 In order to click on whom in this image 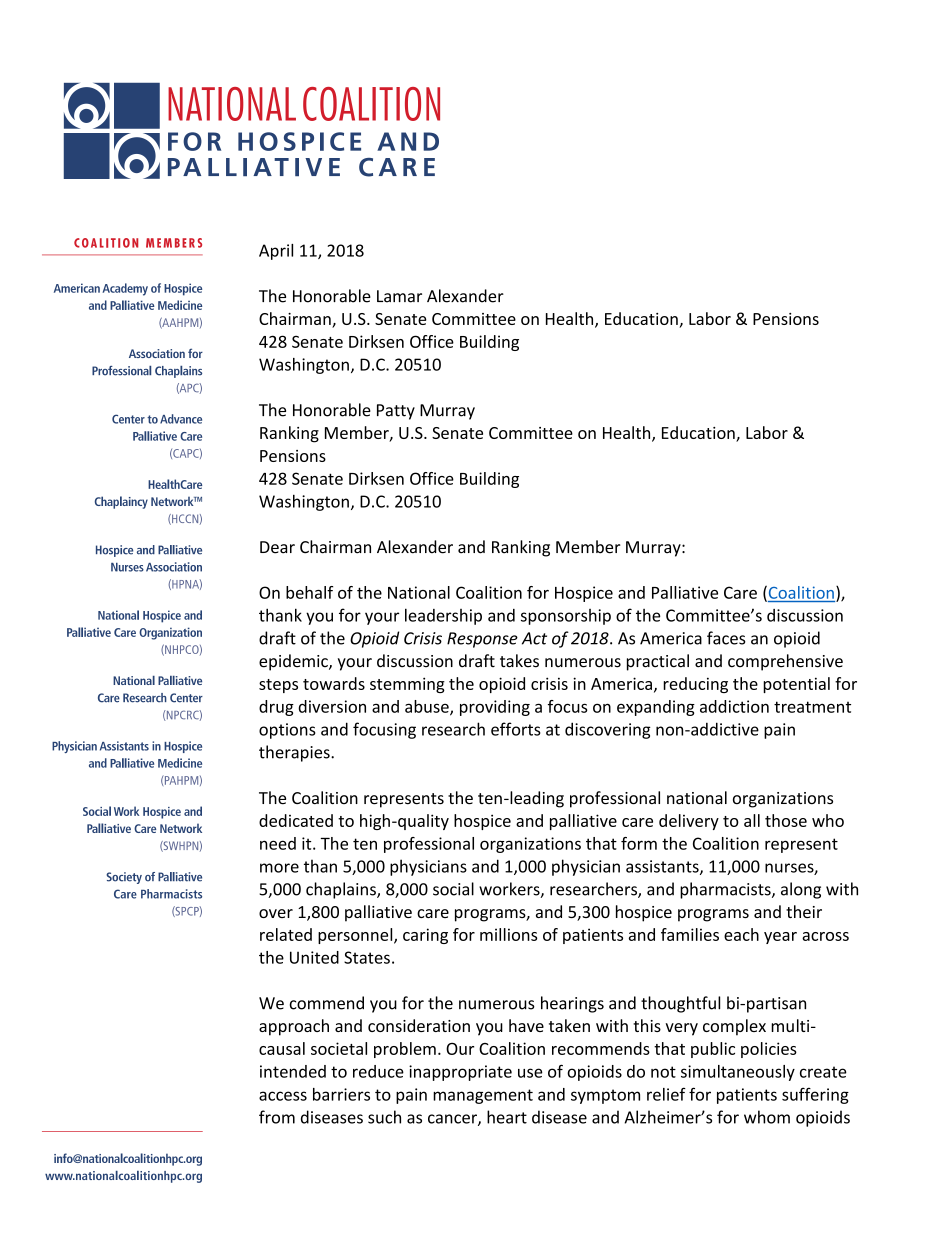, I will do `click(767, 1117)`.
